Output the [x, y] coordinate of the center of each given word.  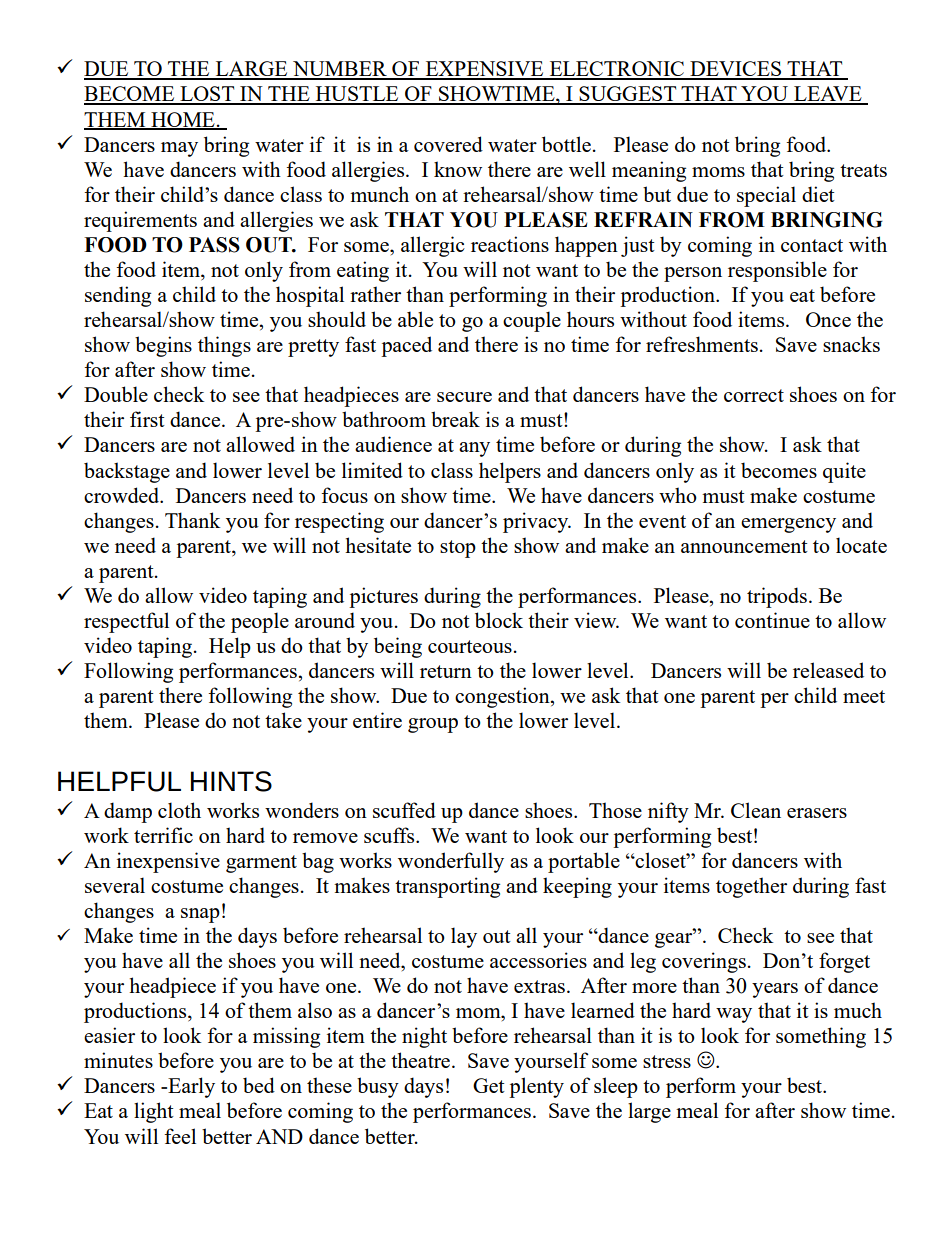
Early [190, 1087]
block [499, 620]
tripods [777, 597]
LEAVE [828, 95]
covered [448, 144]
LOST [207, 95]
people [260, 622]
